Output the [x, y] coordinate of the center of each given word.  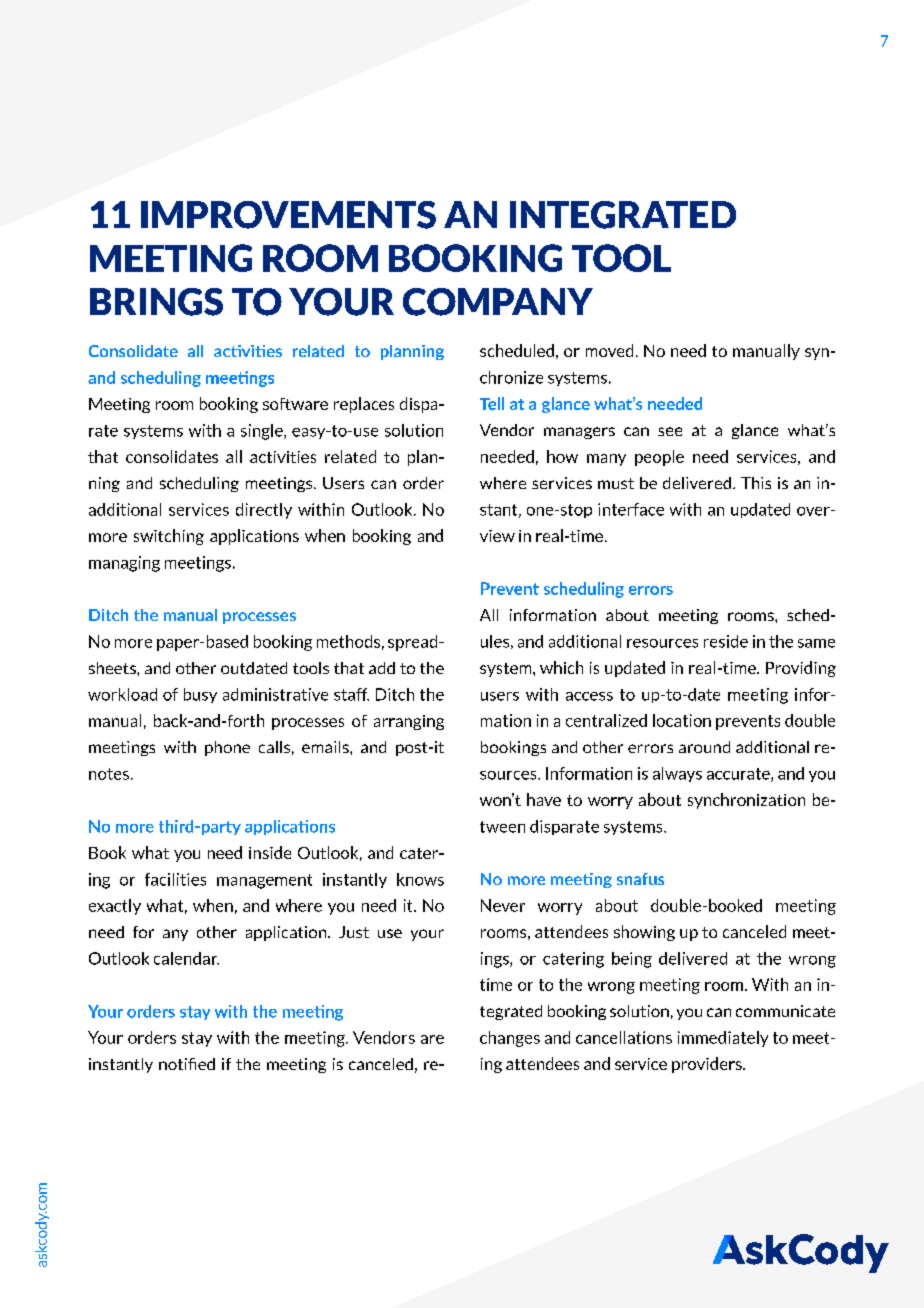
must [616, 483]
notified [187, 1064]
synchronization [746, 801]
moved [609, 350]
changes [510, 1039]
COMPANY [498, 302]
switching [169, 537]
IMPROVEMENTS [288, 215]
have [544, 799]
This [756, 483]
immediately [723, 1039]
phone [227, 748]
